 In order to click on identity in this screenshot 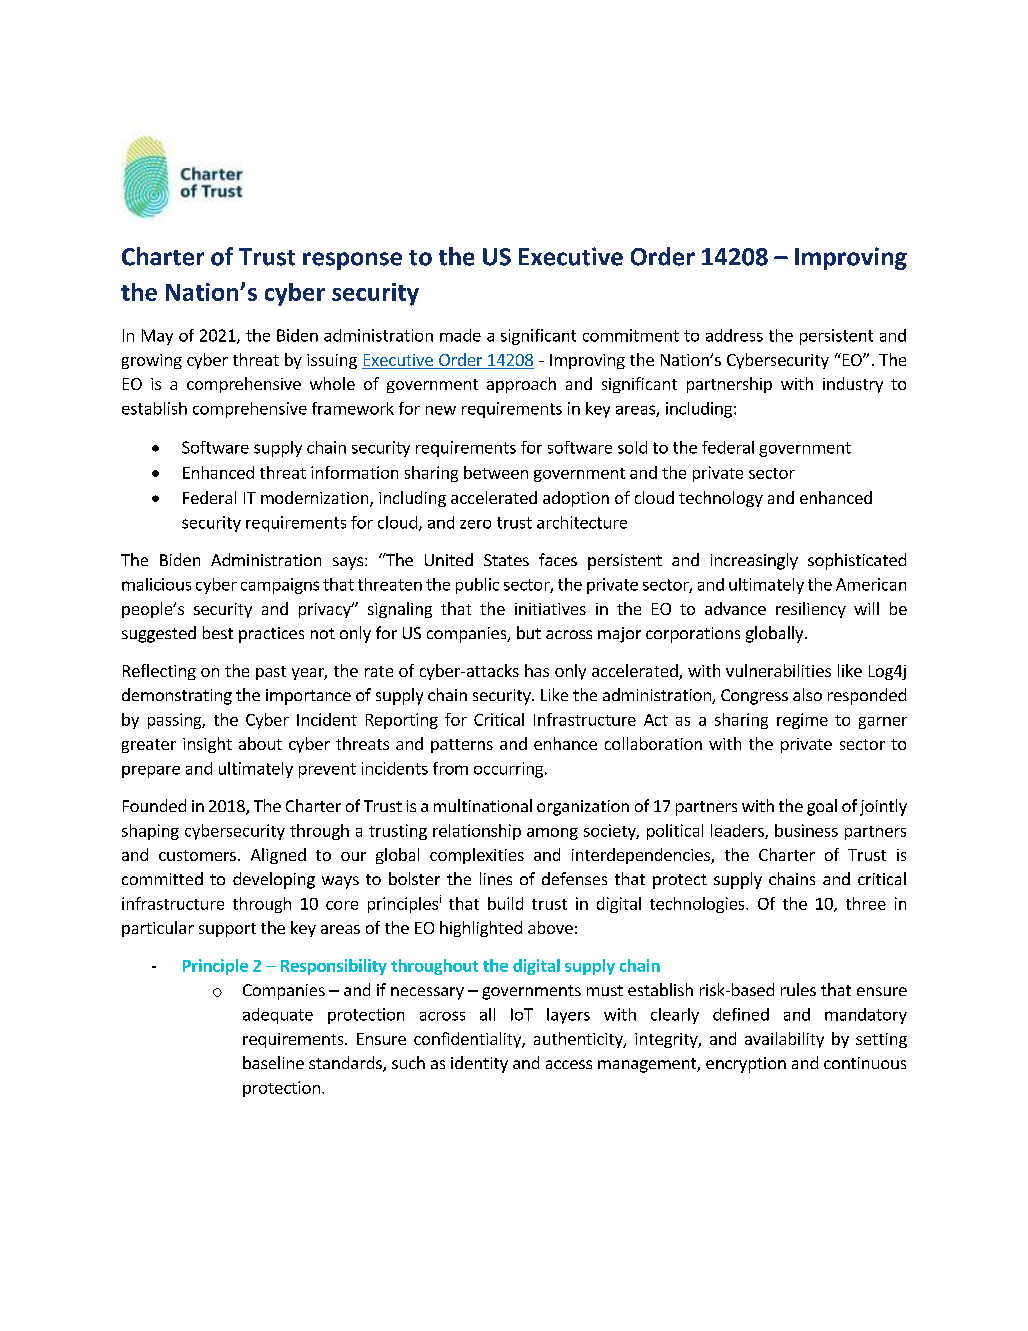, I will do `click(479, 1064)`.
